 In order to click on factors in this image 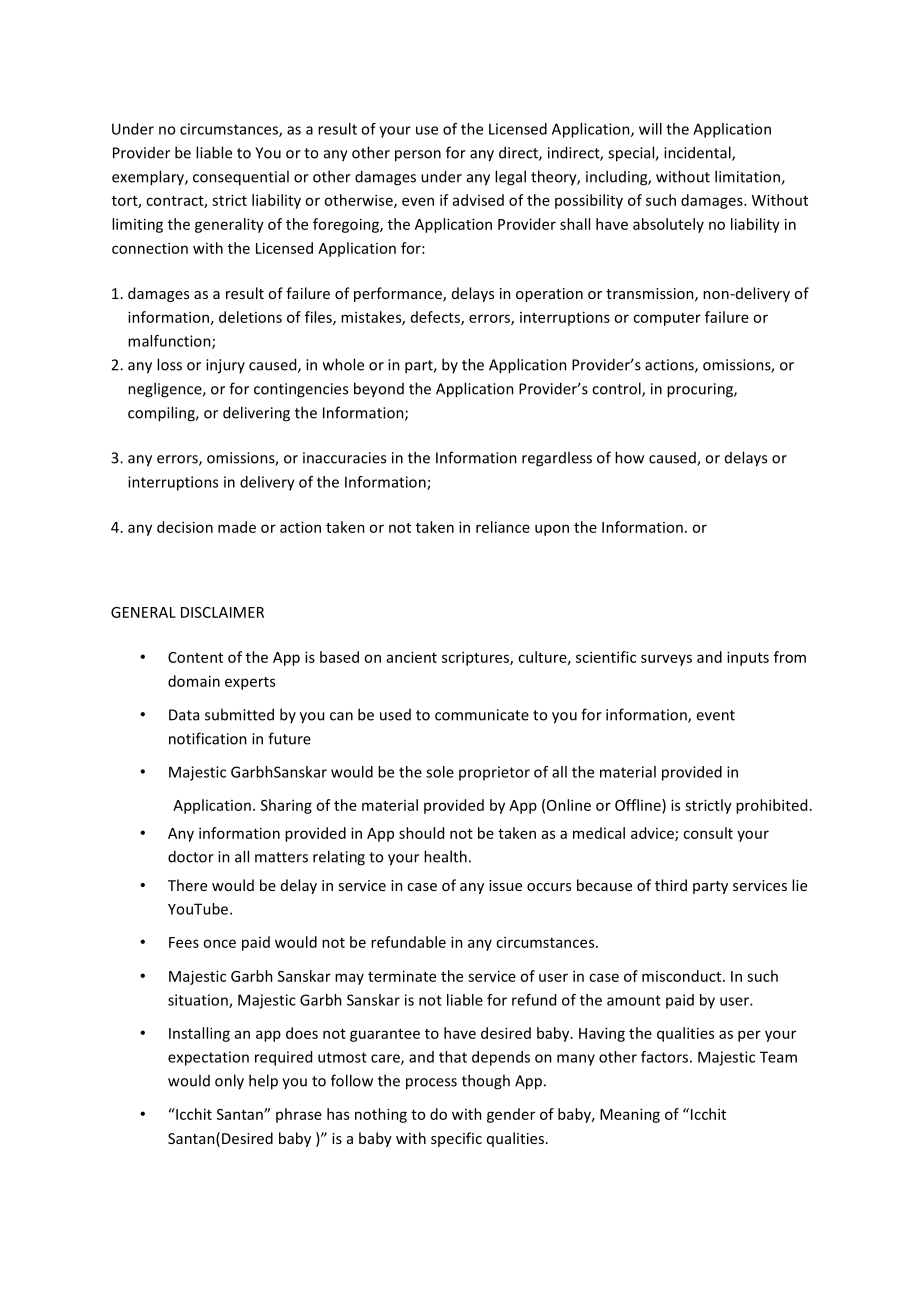, I will do `click(664, 1057)`.
